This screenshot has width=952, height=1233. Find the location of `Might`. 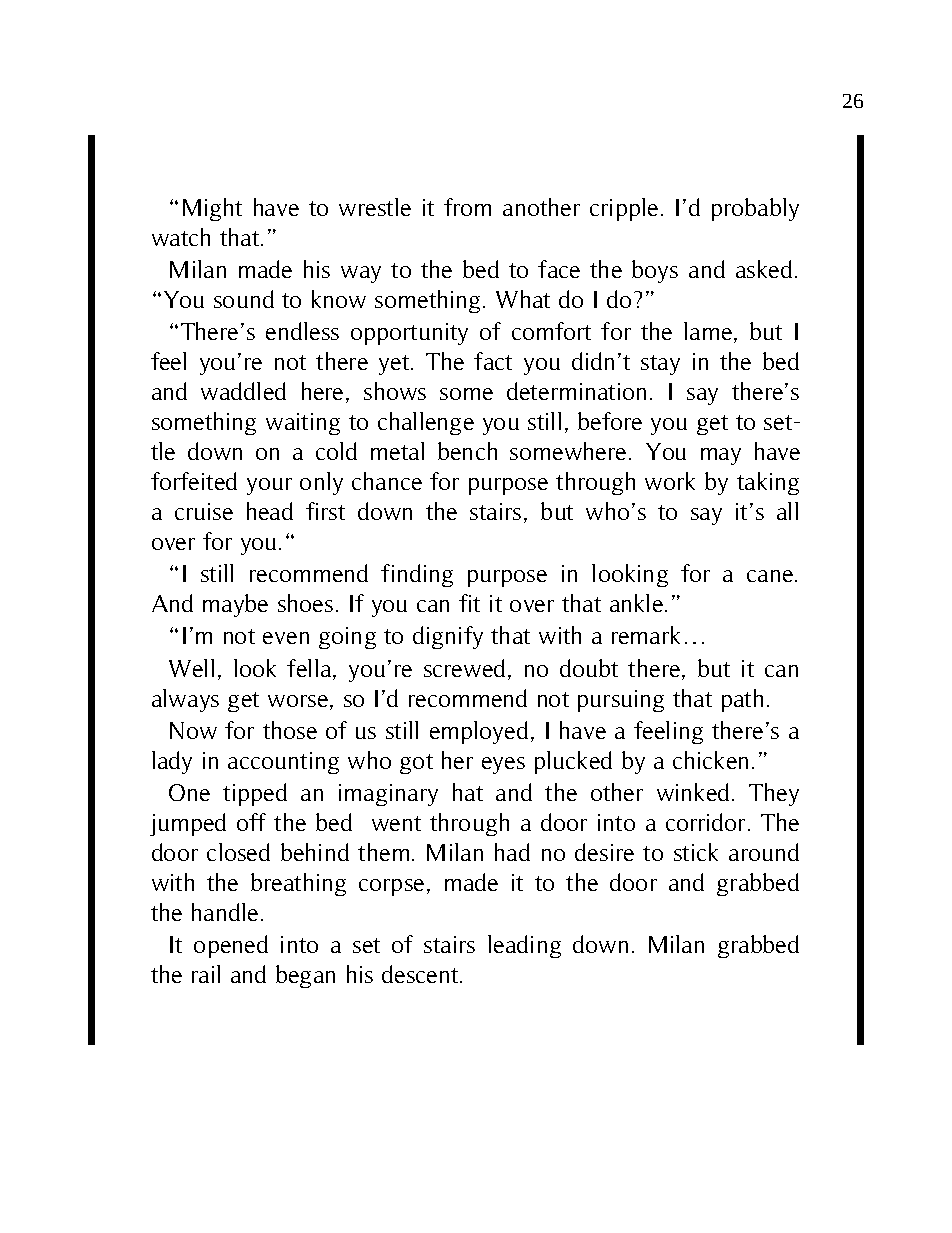

Might is located at coordinates (212, 209).
